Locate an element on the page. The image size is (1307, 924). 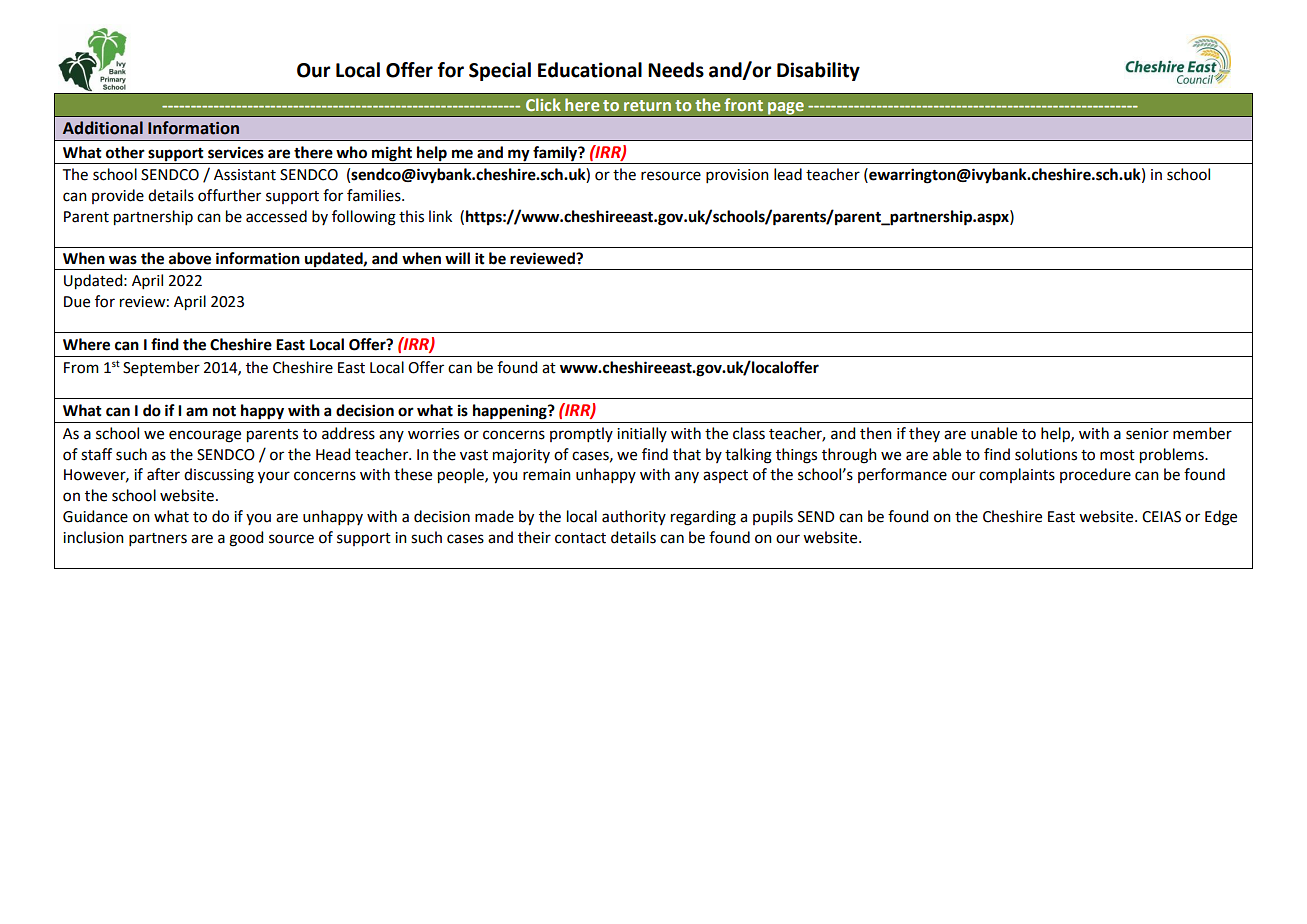
Edge is located at coordinates (1221, 518).
